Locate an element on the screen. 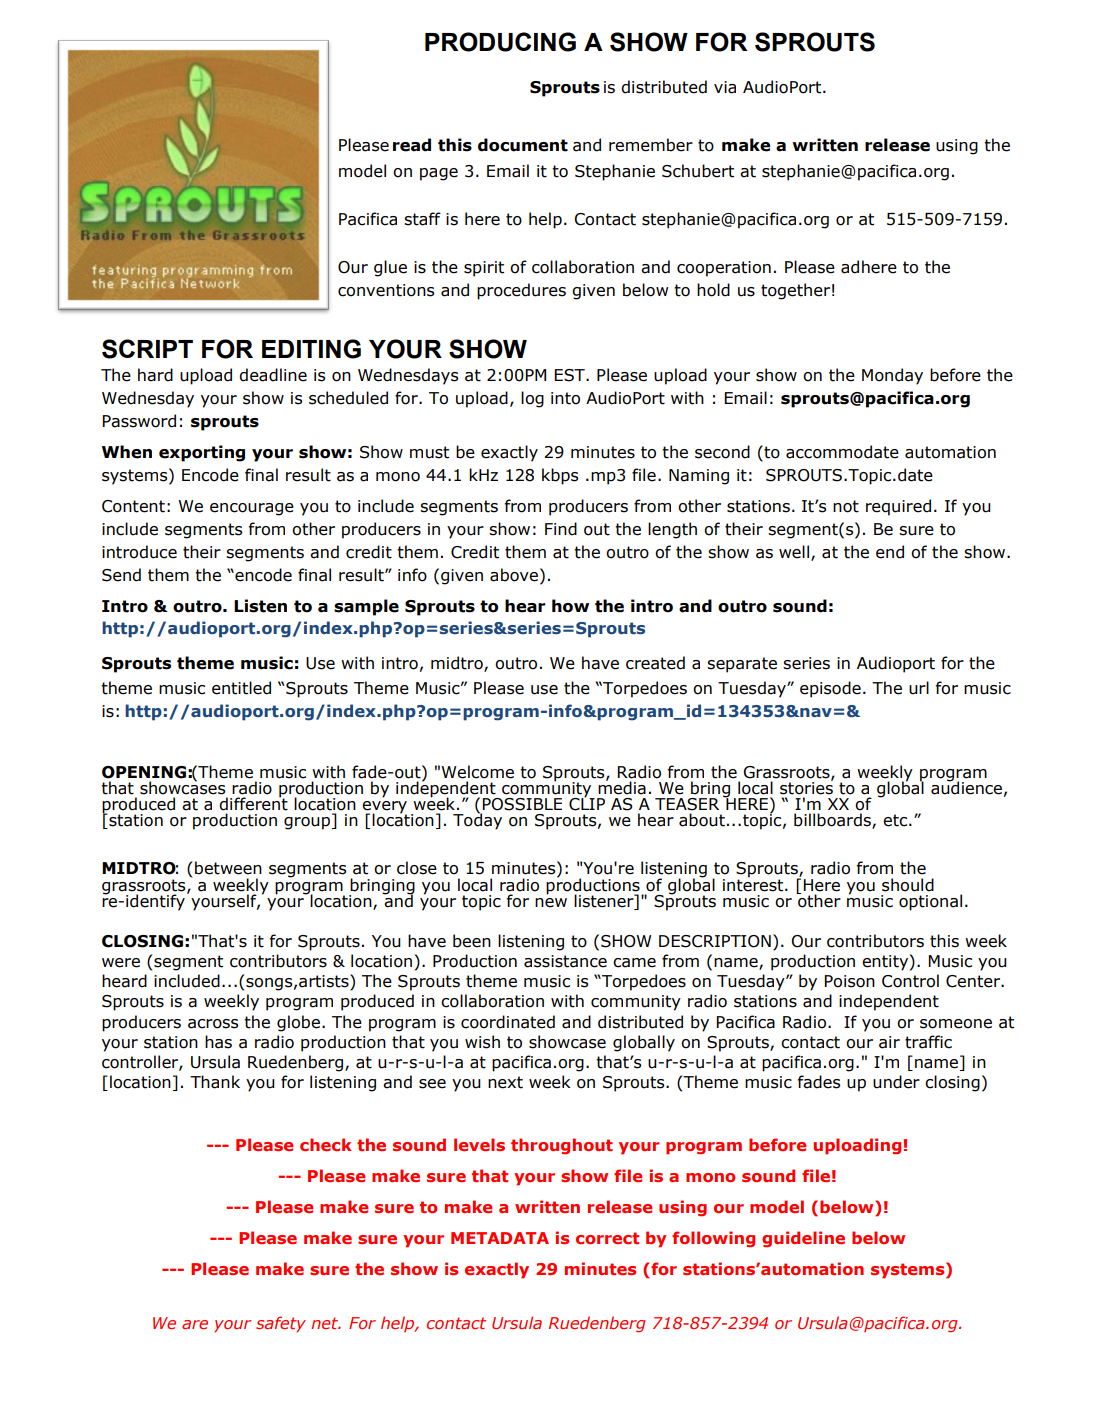  created is located at coordinates (655, 663).
